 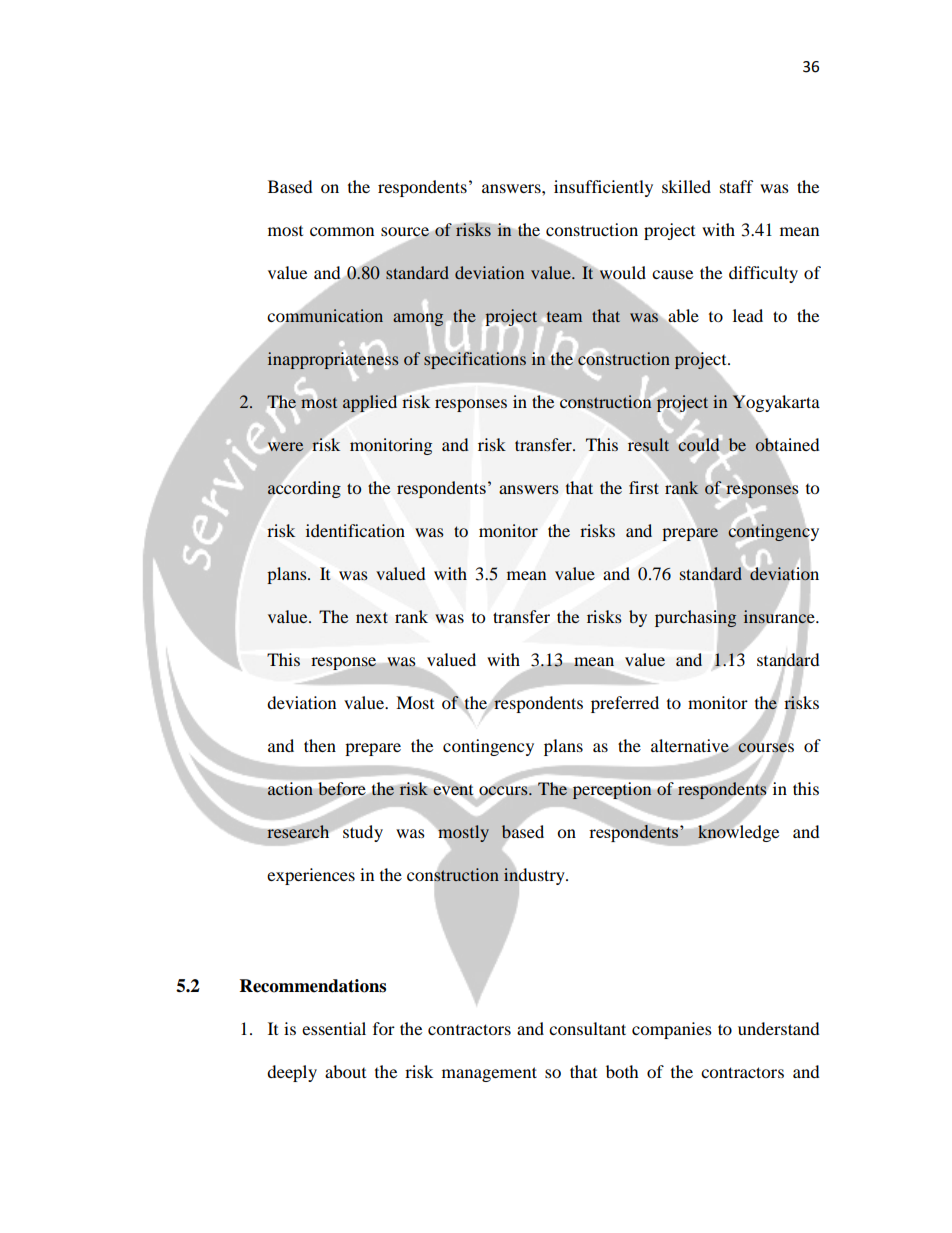 I want to click on courses, so click(x=766, y=748).
